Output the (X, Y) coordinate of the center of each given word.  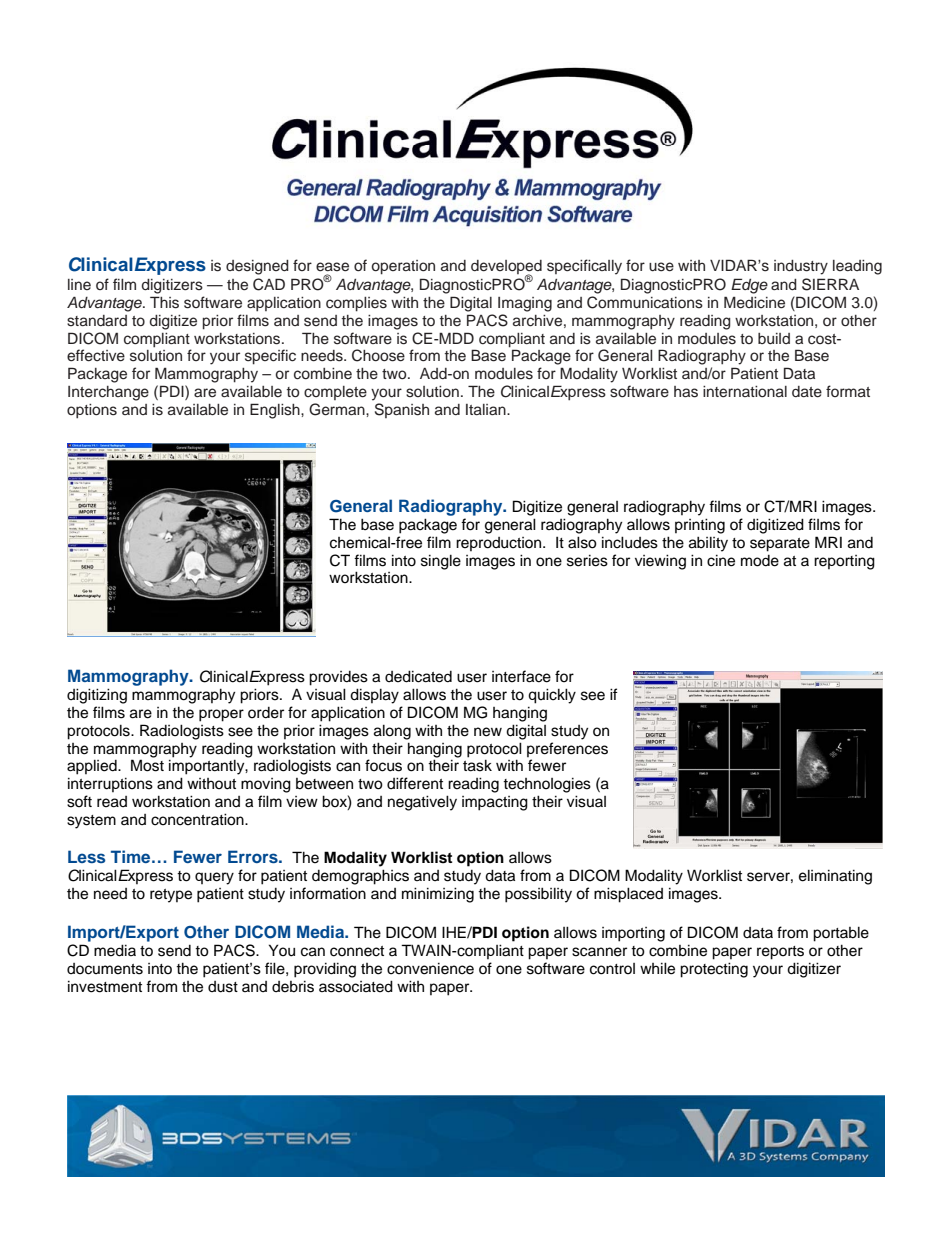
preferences (567, 749)
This (164, 302)
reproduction (500, 544)
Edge (749, 286)
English (276, 411)
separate (780, 545)
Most (147, 765)
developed (506, 268)
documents (105, 969)
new (488, 732)
